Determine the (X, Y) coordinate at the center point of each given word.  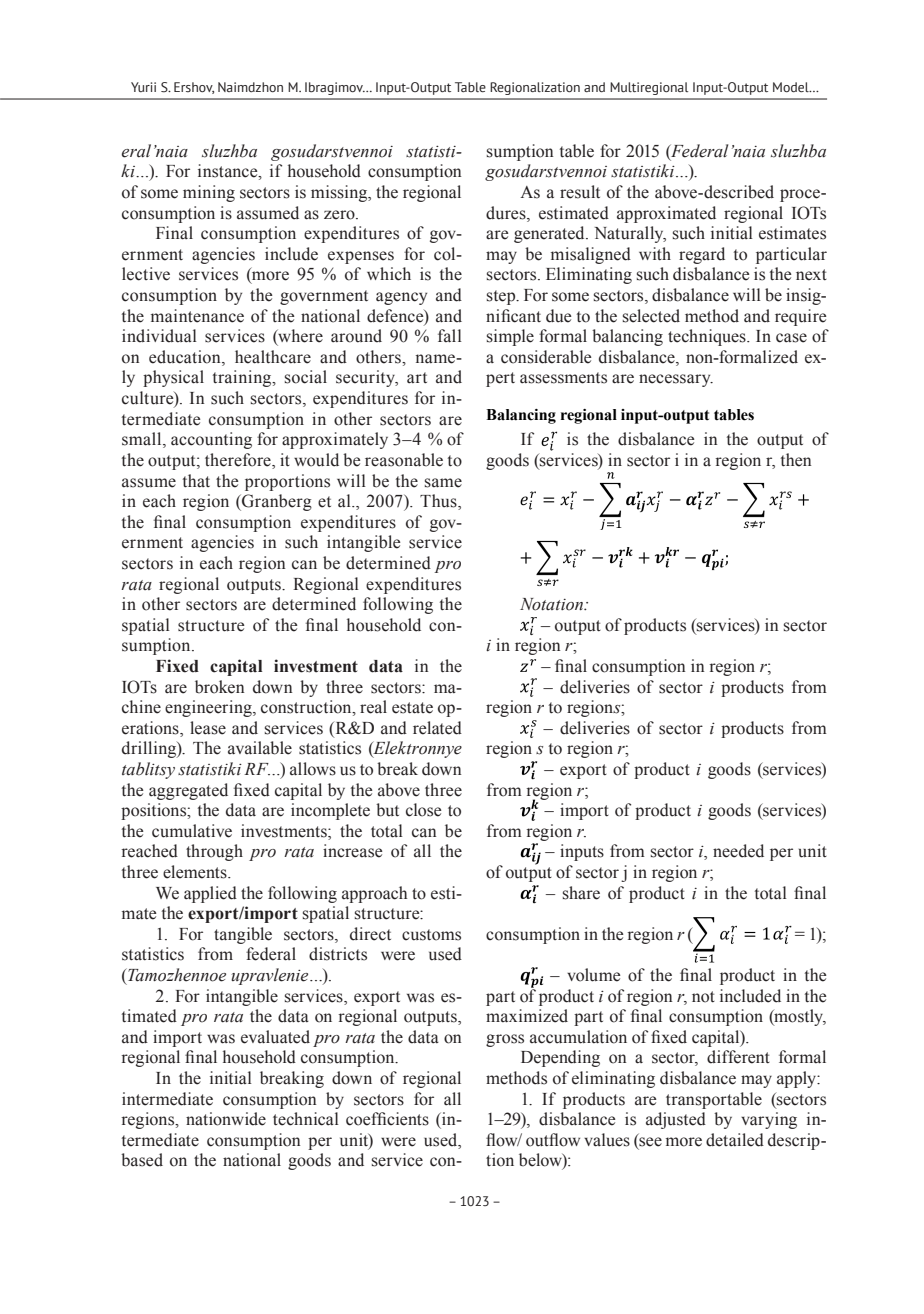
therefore (239, 461)
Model (792, 87)
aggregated (188, 791)
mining (209, 193)
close (423, 810)
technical (306, 1119)
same (443, 483)
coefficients (387, 1119)
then (796, 460)
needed (738, 851)
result (580, 192)
